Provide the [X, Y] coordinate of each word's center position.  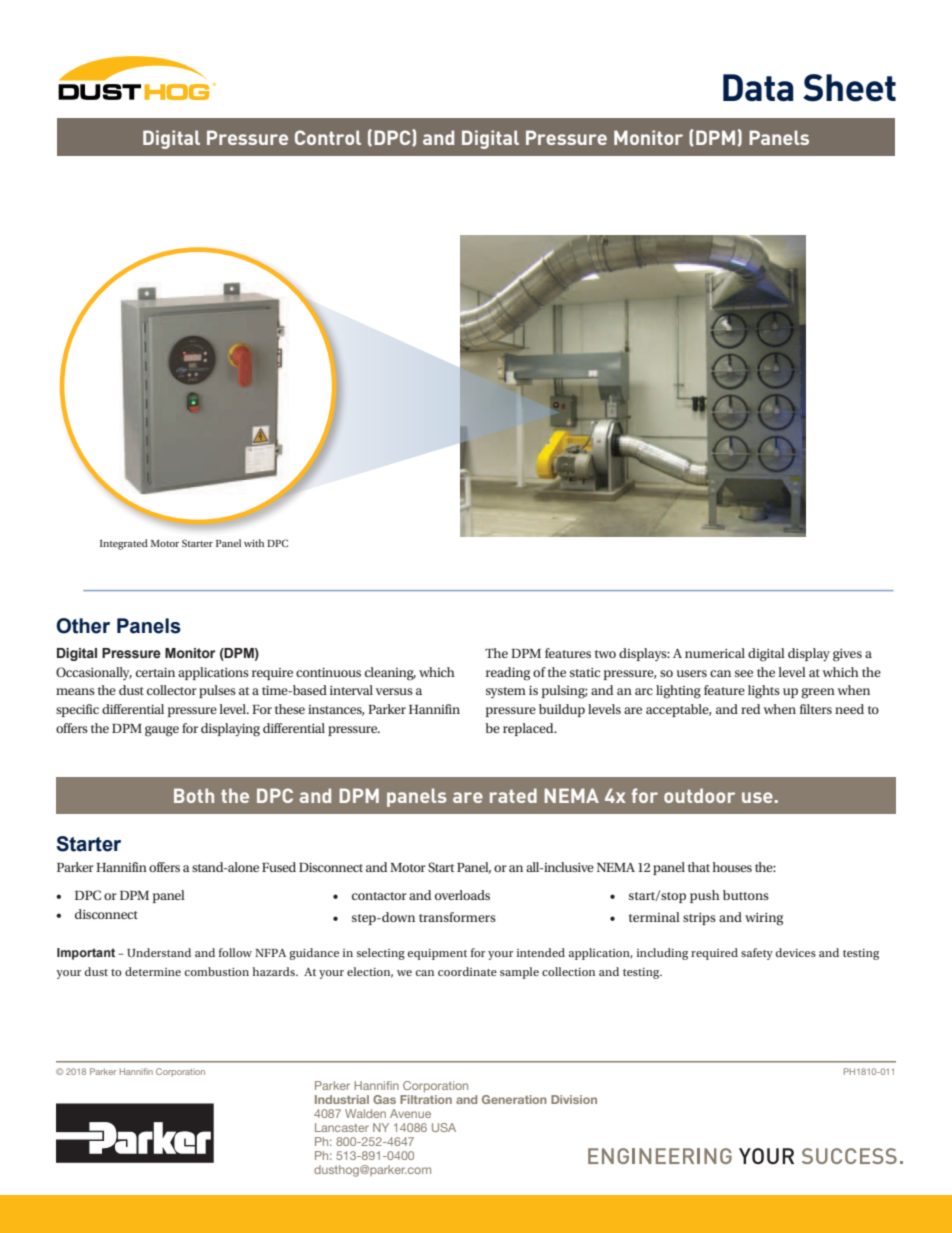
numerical [715, 653]
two [605, 654]
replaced [529, 729]
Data [758, 87]
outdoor [699, 795]
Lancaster [342, 1127]
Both [194, 795]
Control [328, 137]
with [254, 543]
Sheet [849, 88]
